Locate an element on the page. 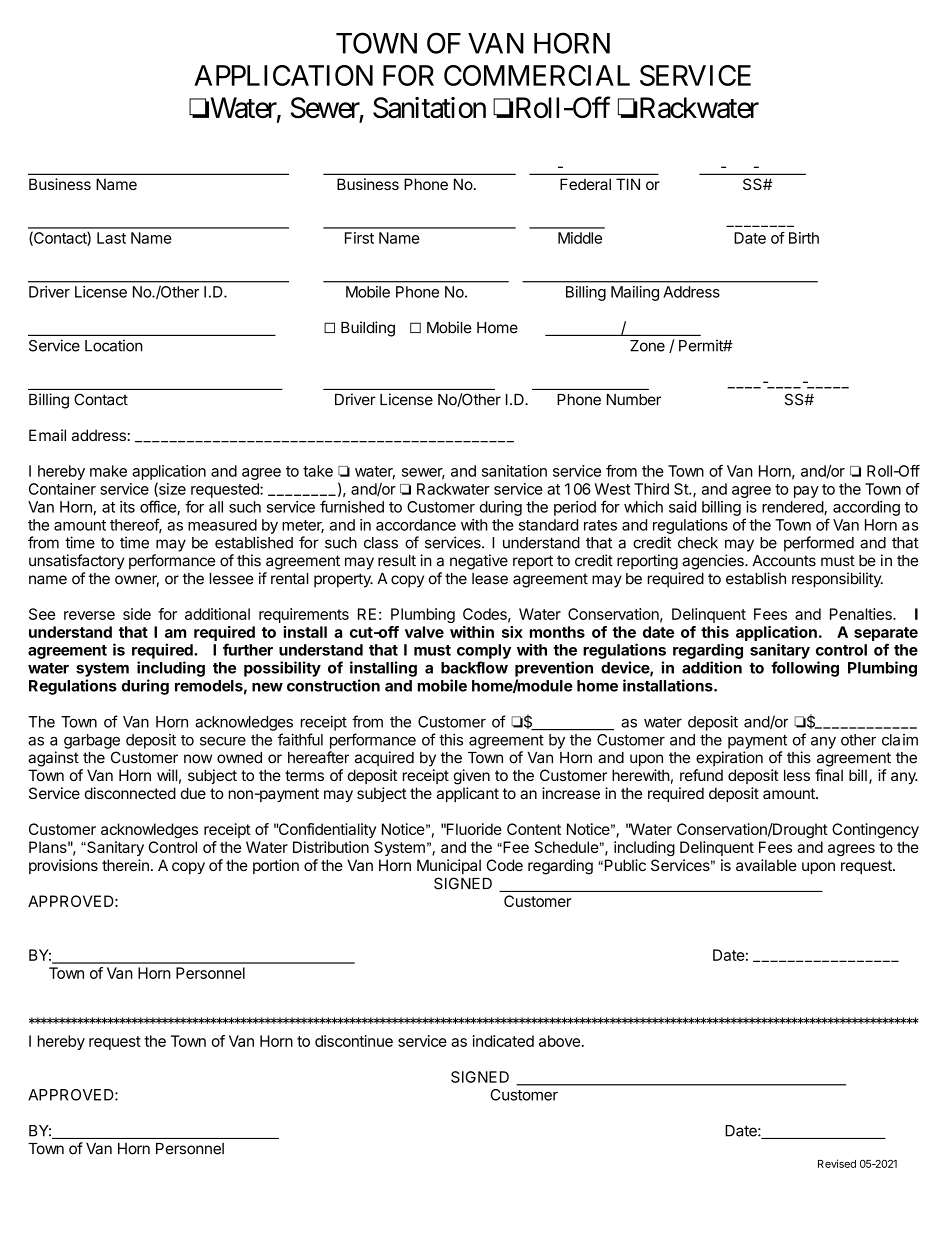  indicated is located at coordinates (503, 1041).
